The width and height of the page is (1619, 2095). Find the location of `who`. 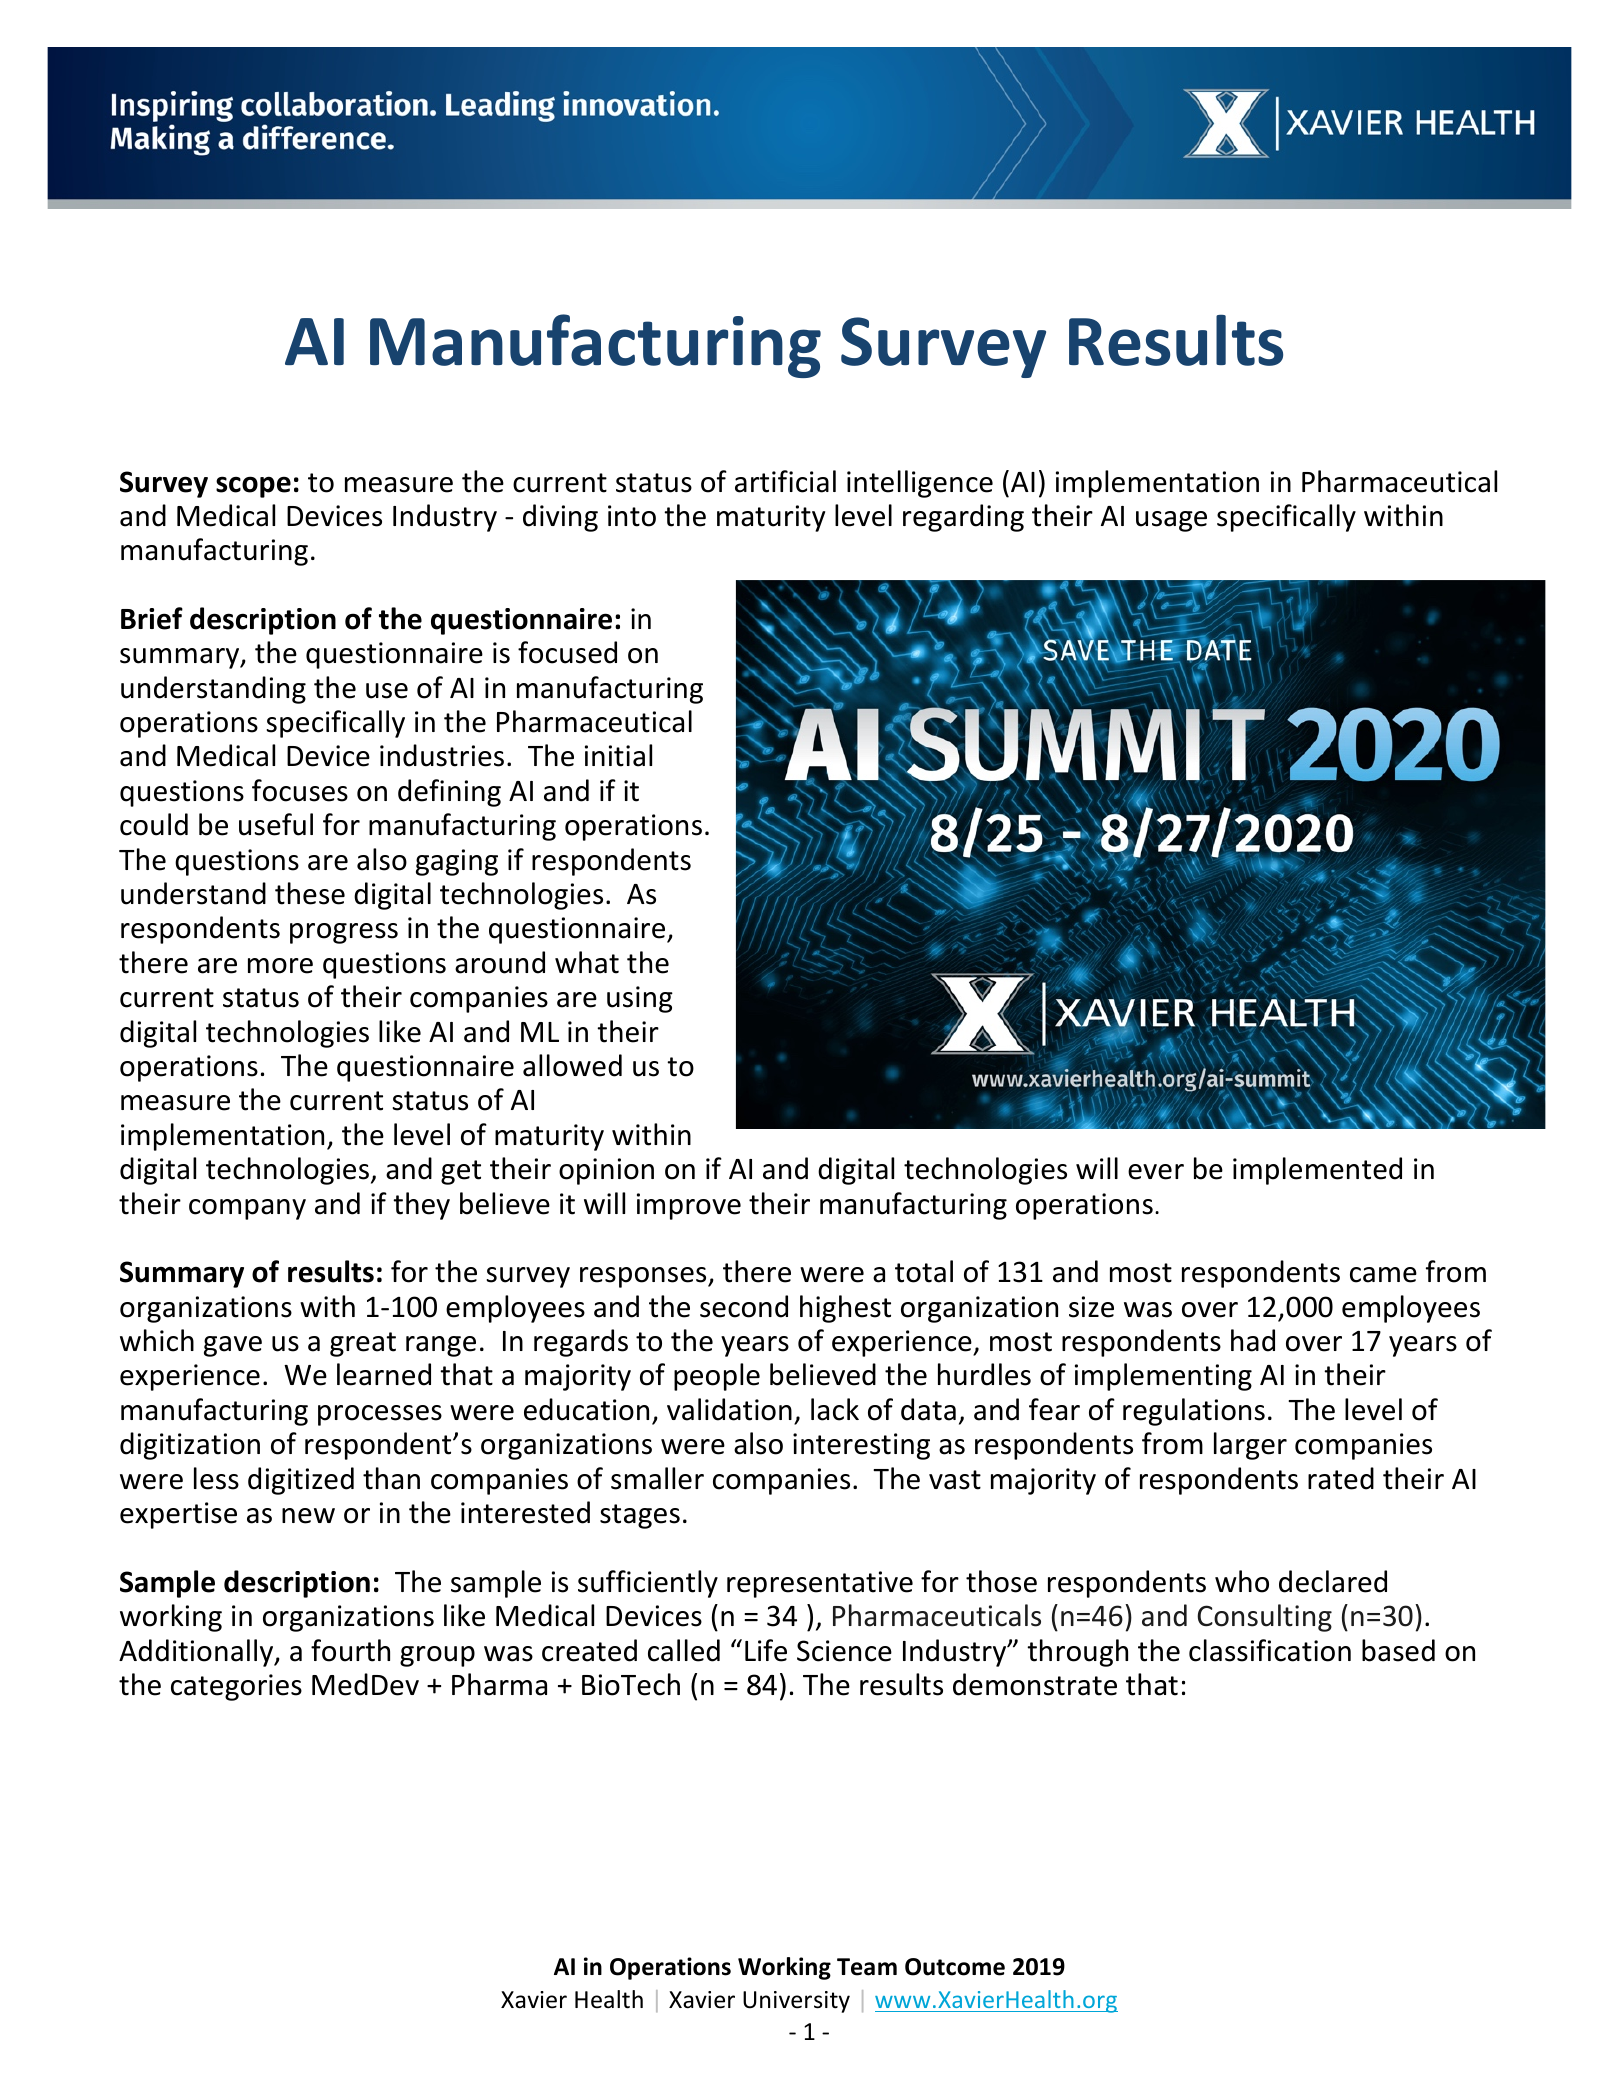

who is located at coordinates (1242, 1581).
